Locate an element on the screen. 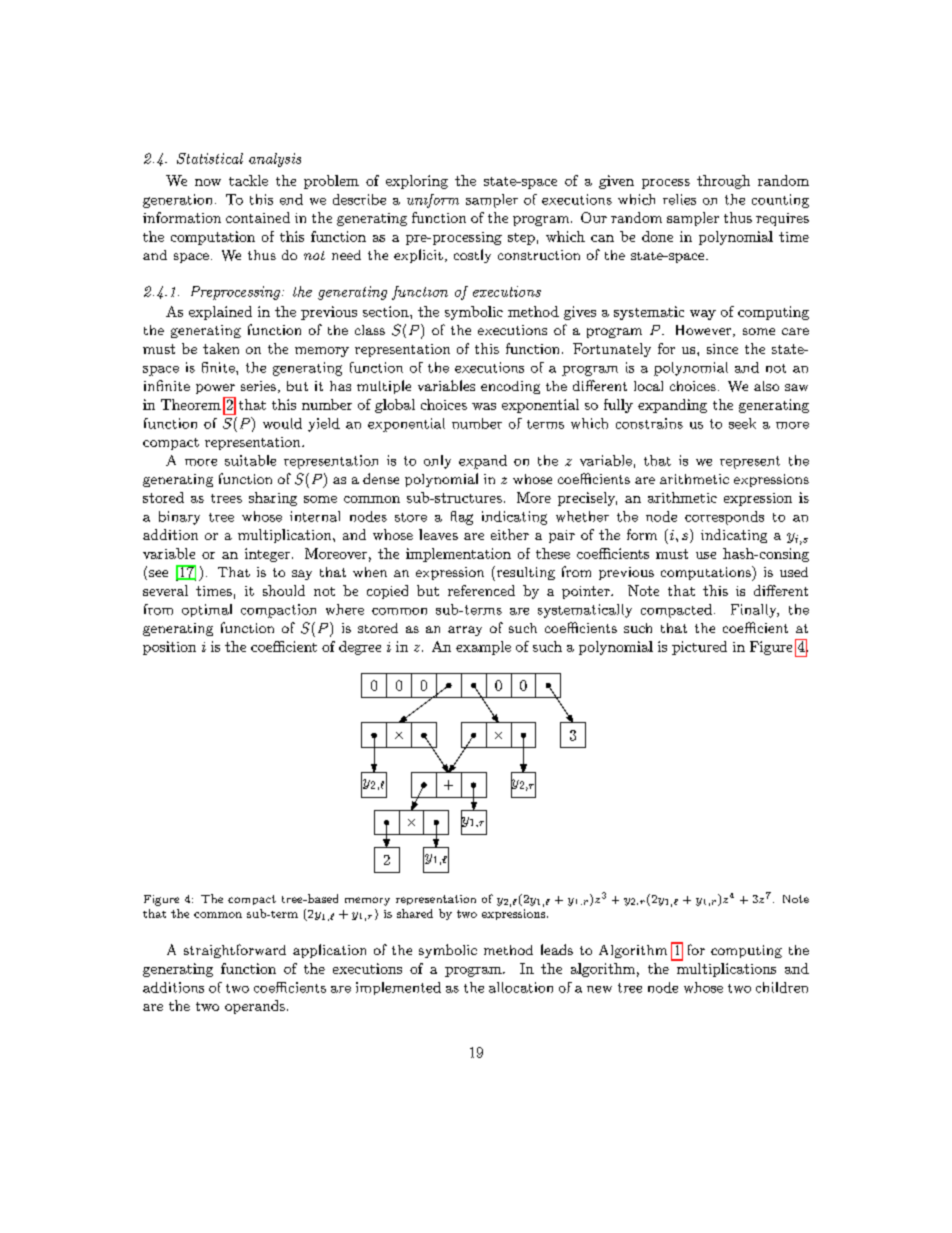  allocation is located at coordinates (521, 987).
